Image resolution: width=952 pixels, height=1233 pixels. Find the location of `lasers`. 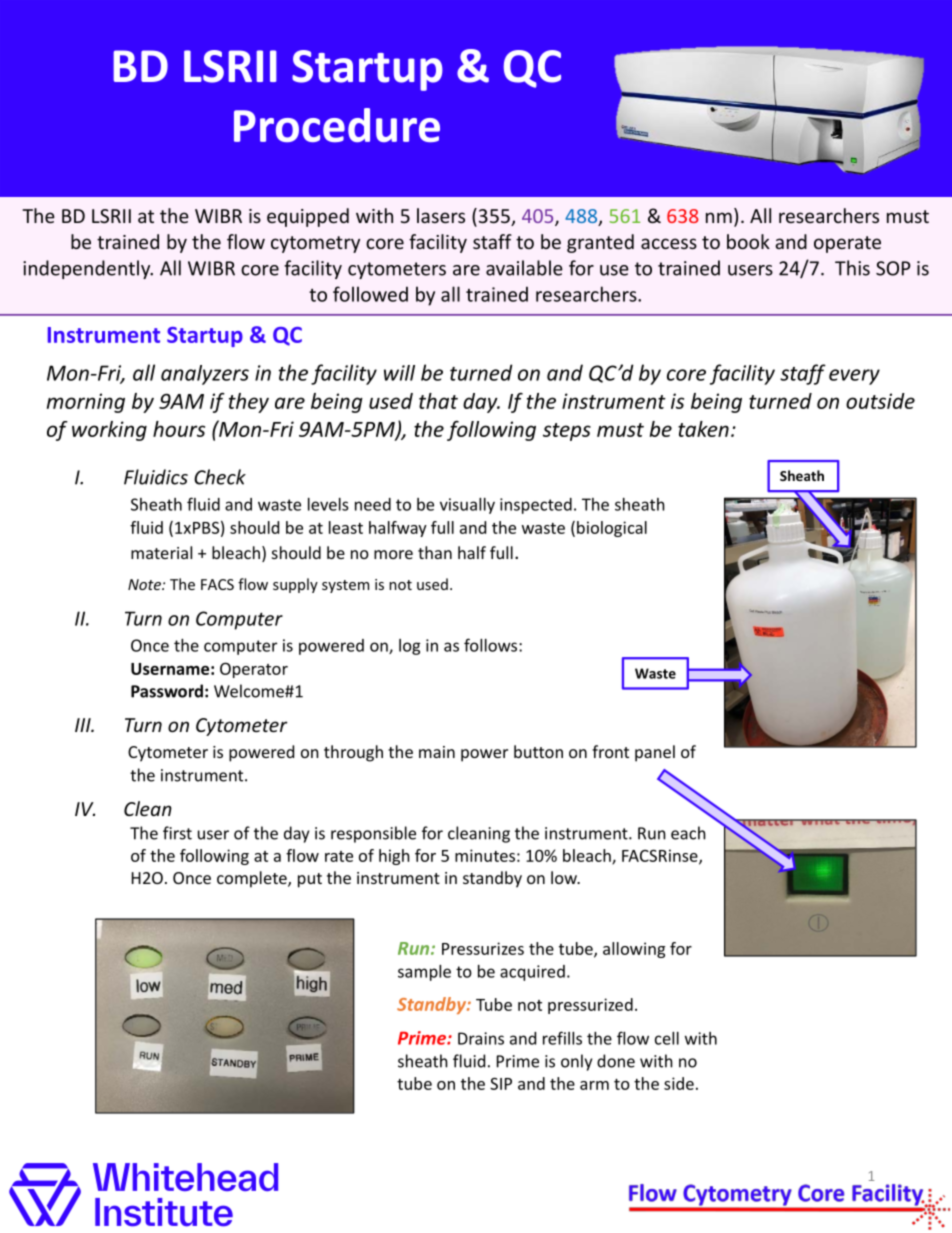

lasers is located at coordinates (441, 215).
